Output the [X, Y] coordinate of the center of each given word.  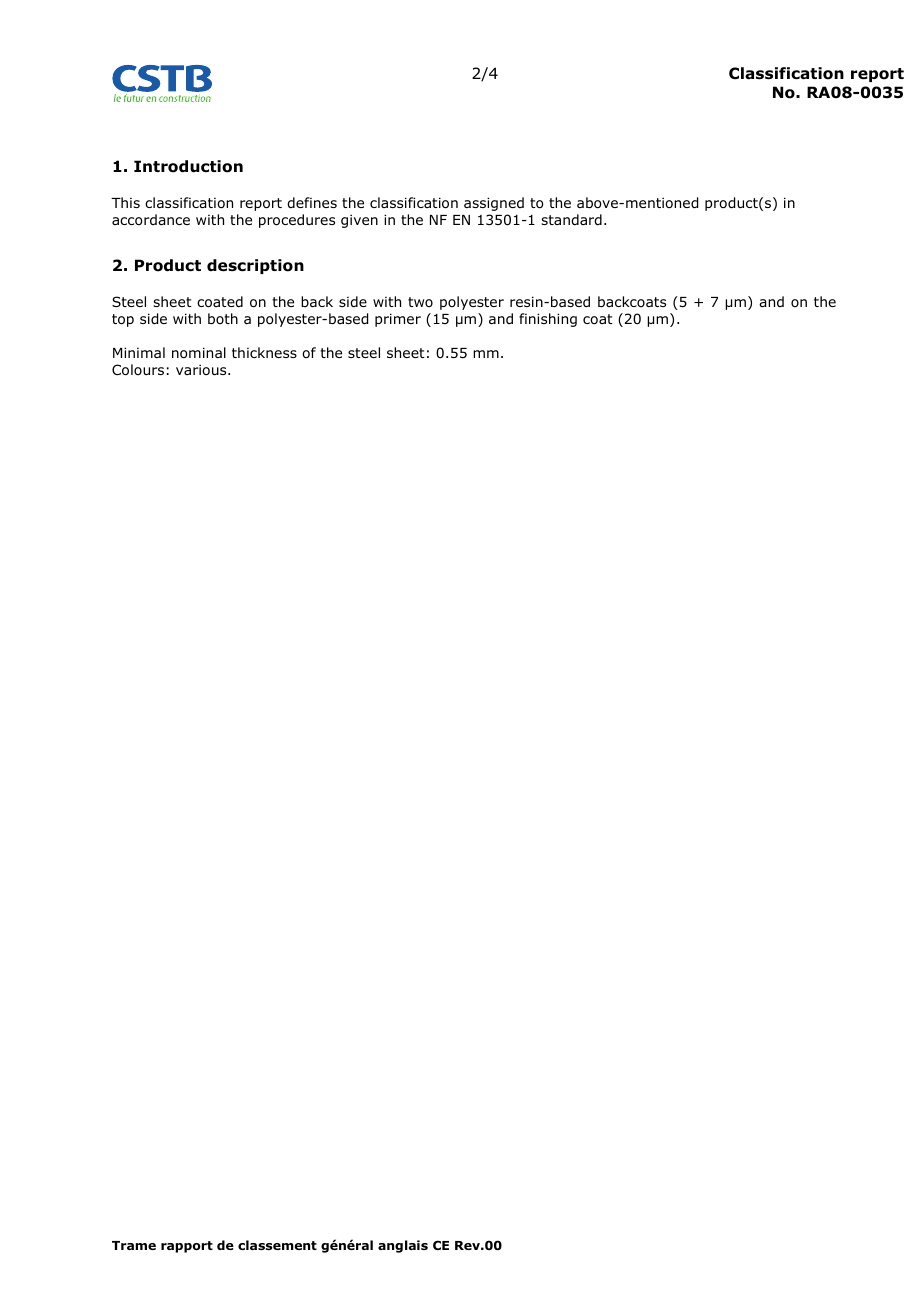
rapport [187, 1247]
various [202, 369]
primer [398, 320]
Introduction [188, 166]
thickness [264, 352]
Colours [138, 370]
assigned [494, 204]
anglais [403, 1246]
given [359, 221]
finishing [548, 320]
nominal [199, 353]
